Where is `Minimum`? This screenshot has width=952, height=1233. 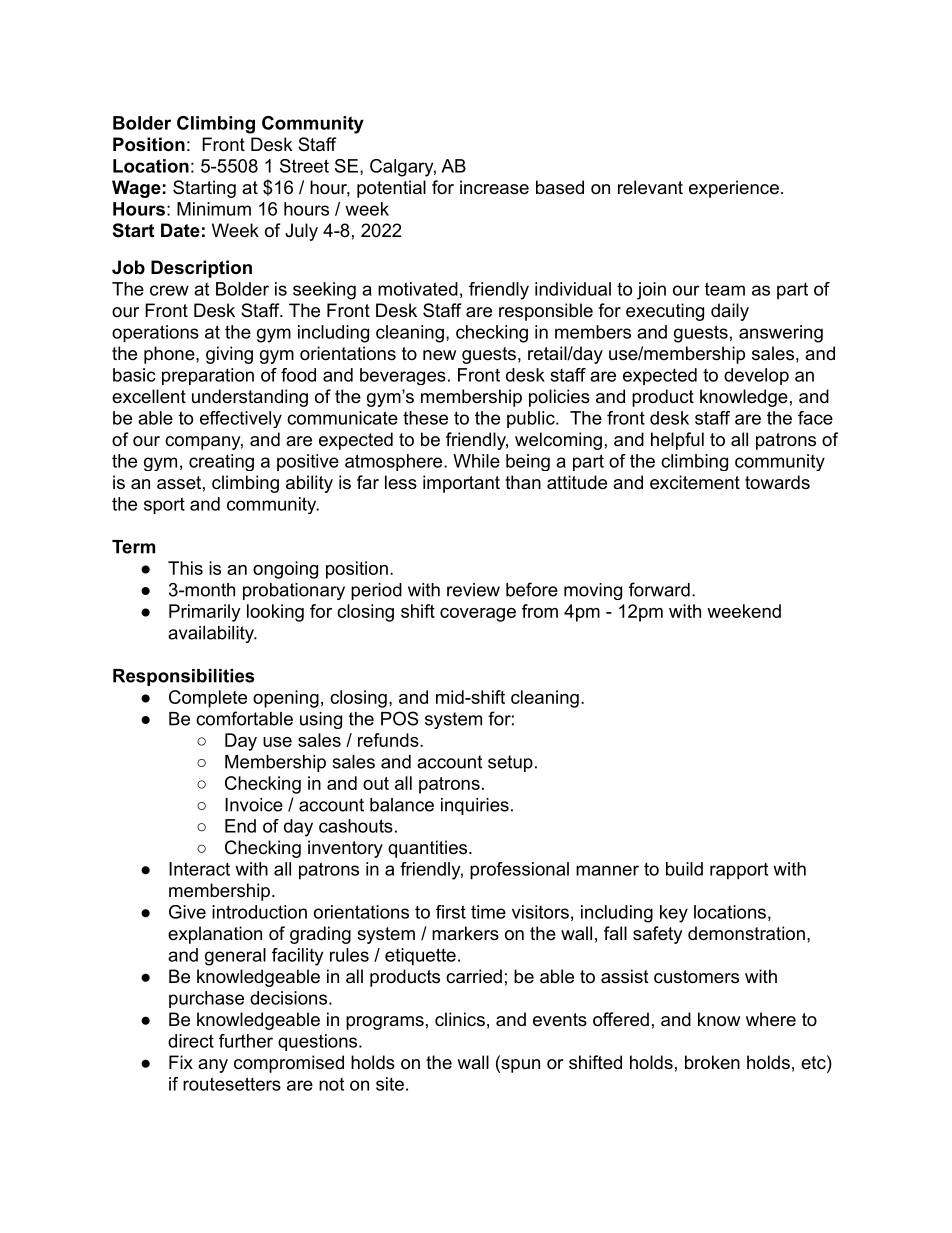
Minimum is located at coordinates (214, 209).
